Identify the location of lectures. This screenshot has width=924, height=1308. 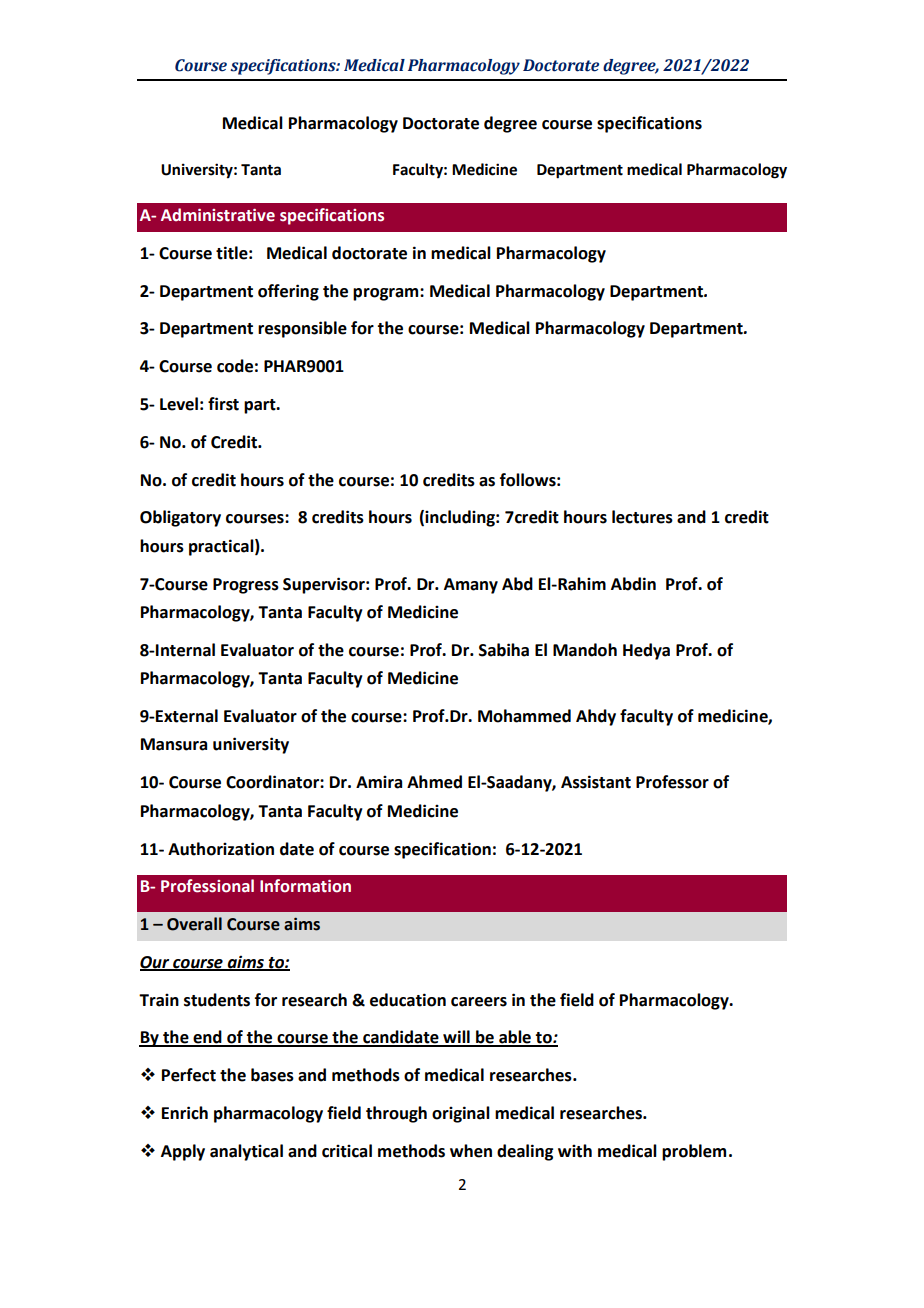
(642, 517).
